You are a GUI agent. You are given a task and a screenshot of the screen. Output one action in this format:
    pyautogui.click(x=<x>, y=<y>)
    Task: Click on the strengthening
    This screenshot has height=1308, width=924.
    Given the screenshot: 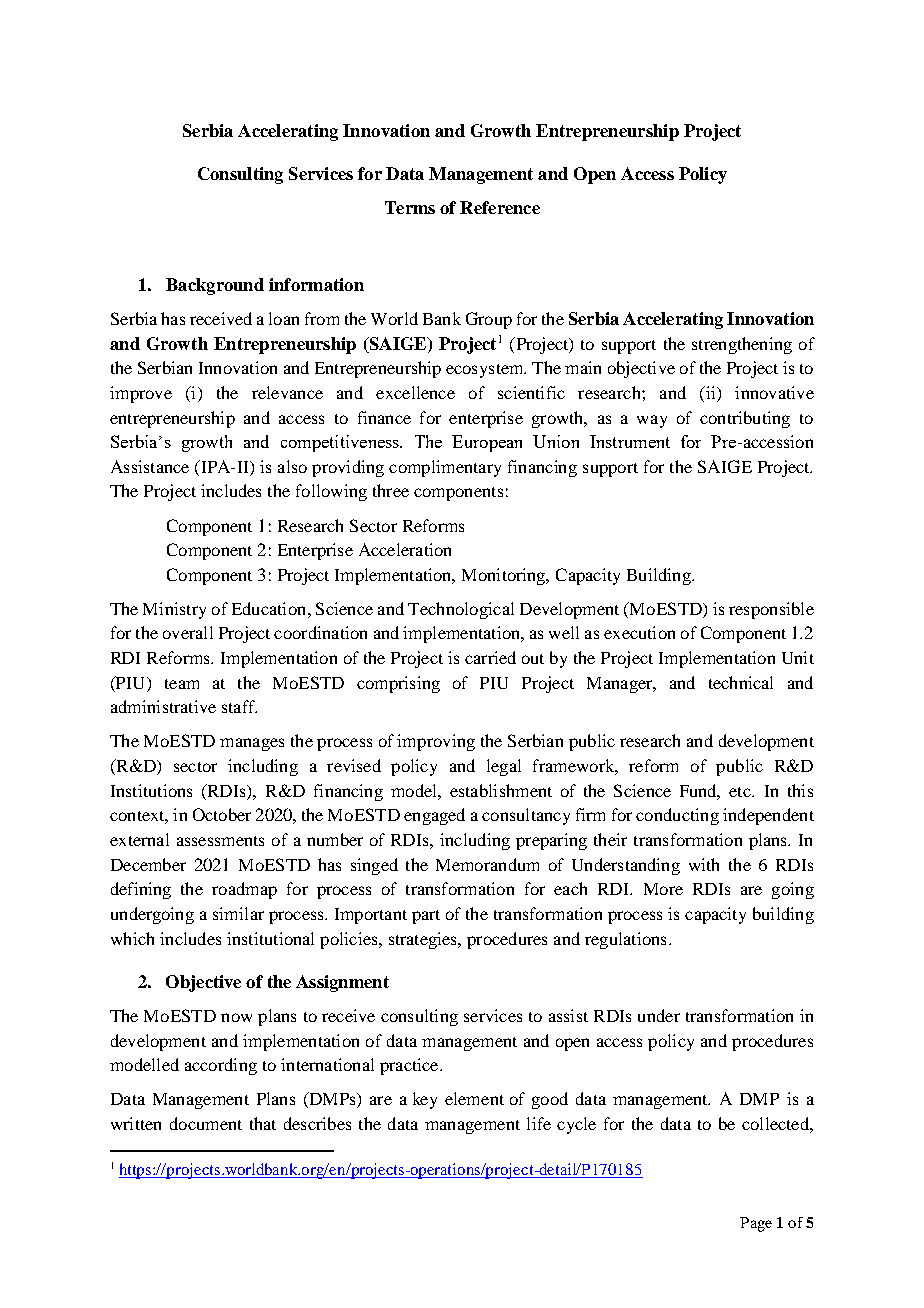 What is the action you would take?
    pyautogui.click(x=742, y=345)
